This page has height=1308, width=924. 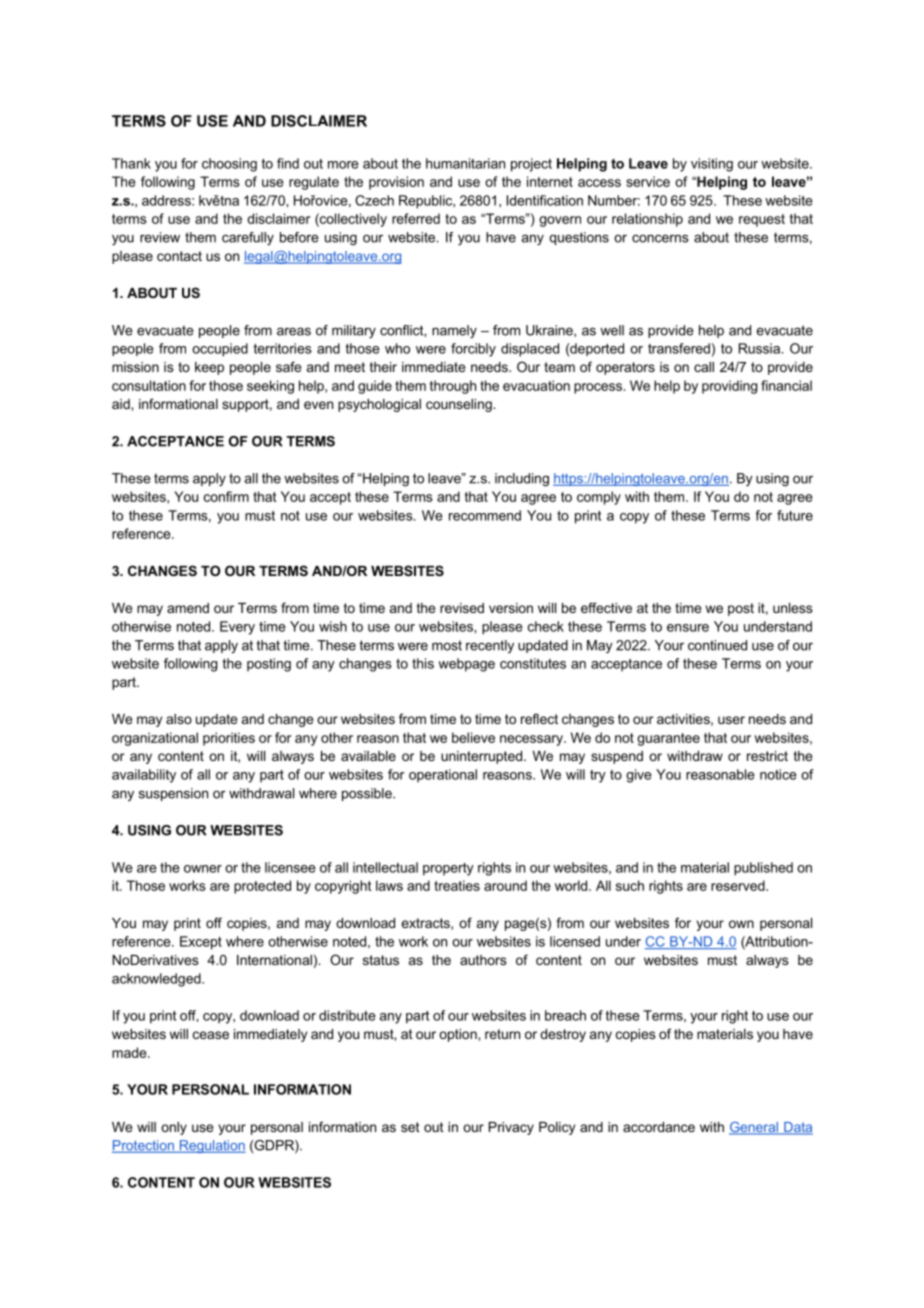 I want to click on confirm, so click(x=226, y=496).
